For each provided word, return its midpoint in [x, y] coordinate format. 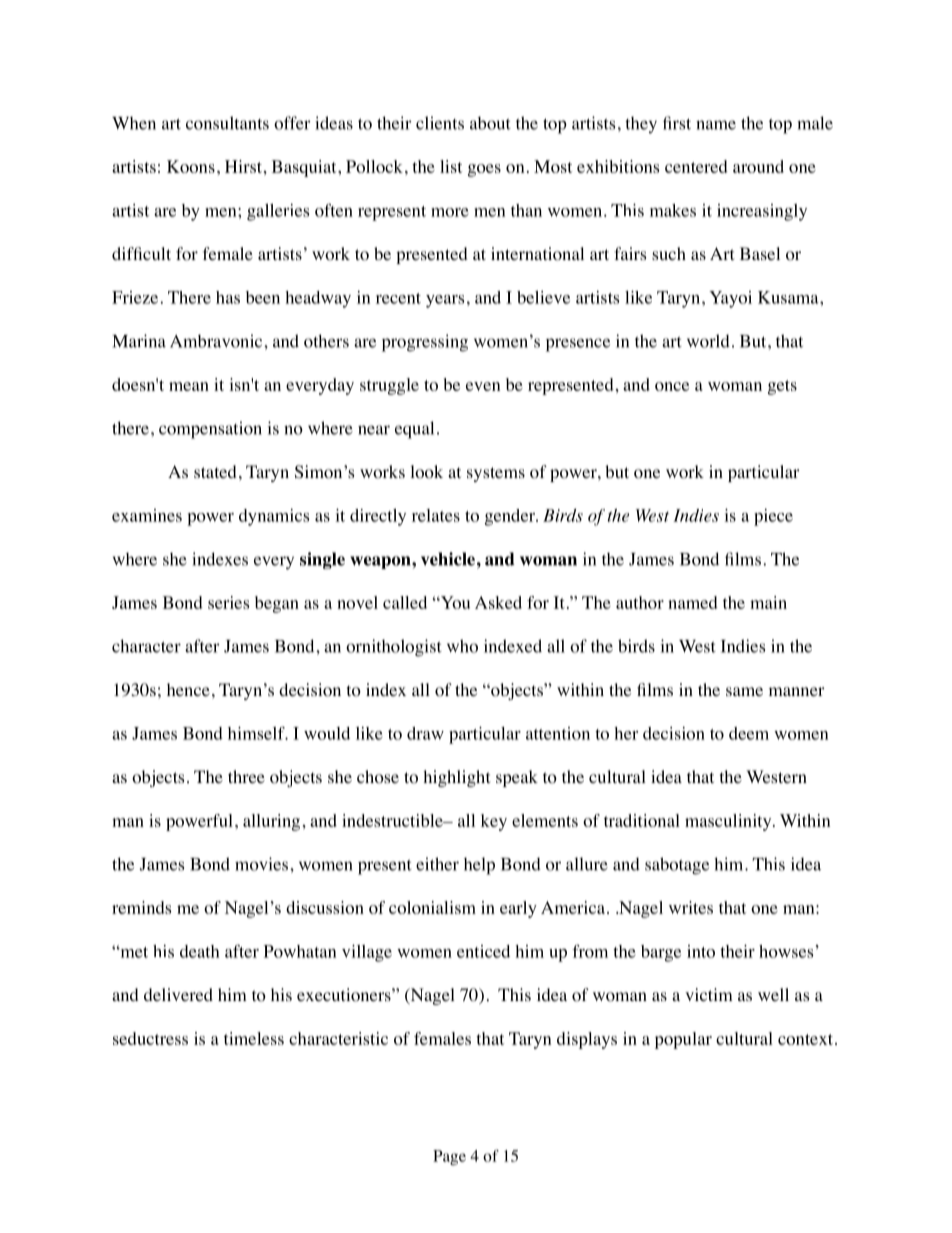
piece [773, 517]
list [451, 166]
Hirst [243, 166]
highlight [456, 778]
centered [696, 166]
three [246, 776]
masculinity [729, 822]
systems [496, 474]
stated [215, 471]
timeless [254, 1038]
